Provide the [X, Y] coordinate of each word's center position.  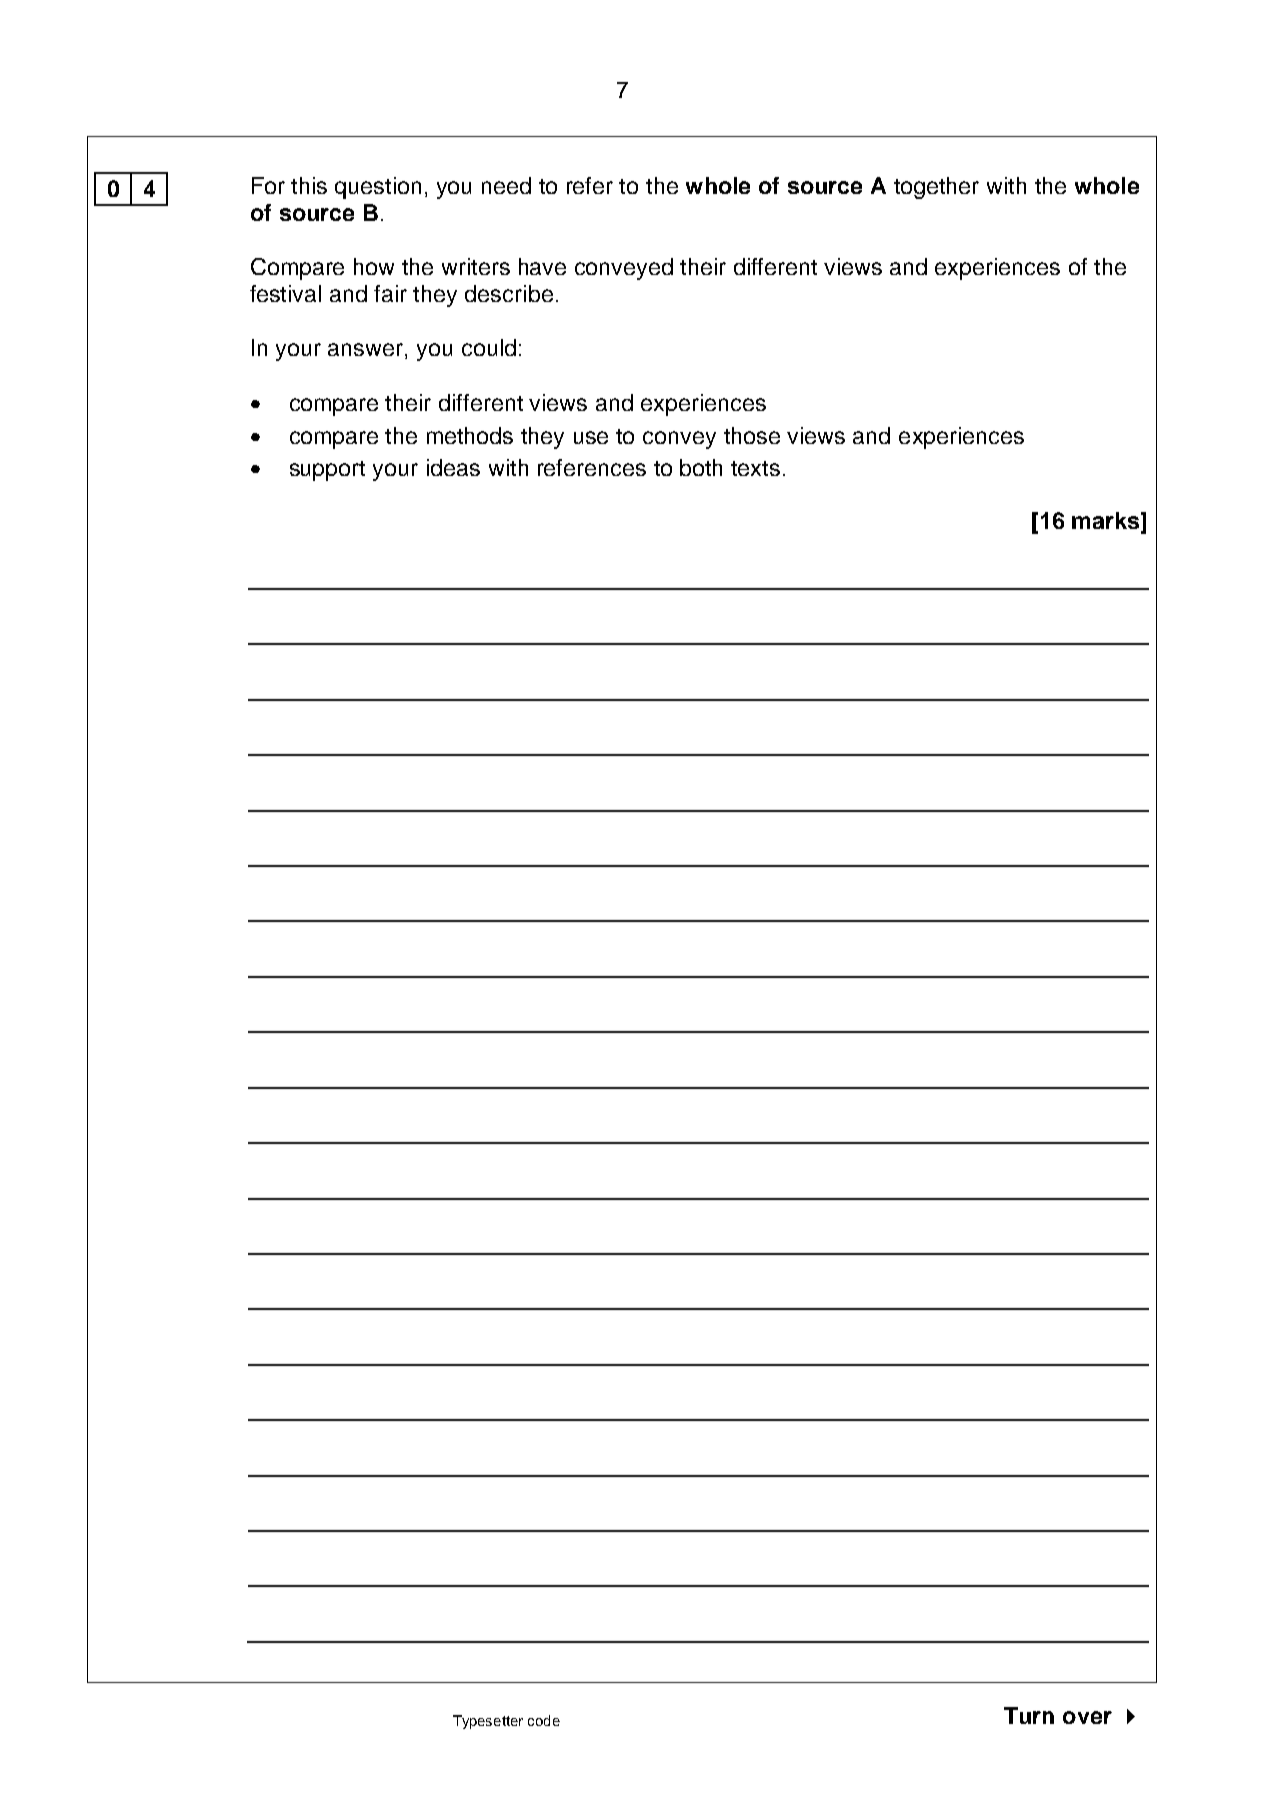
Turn [1029, 1715]
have [542, 266]
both [701, 467]
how [374, 266]
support [327, 471]
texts [755, 468]
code [544, 1720]
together [936, 188]
